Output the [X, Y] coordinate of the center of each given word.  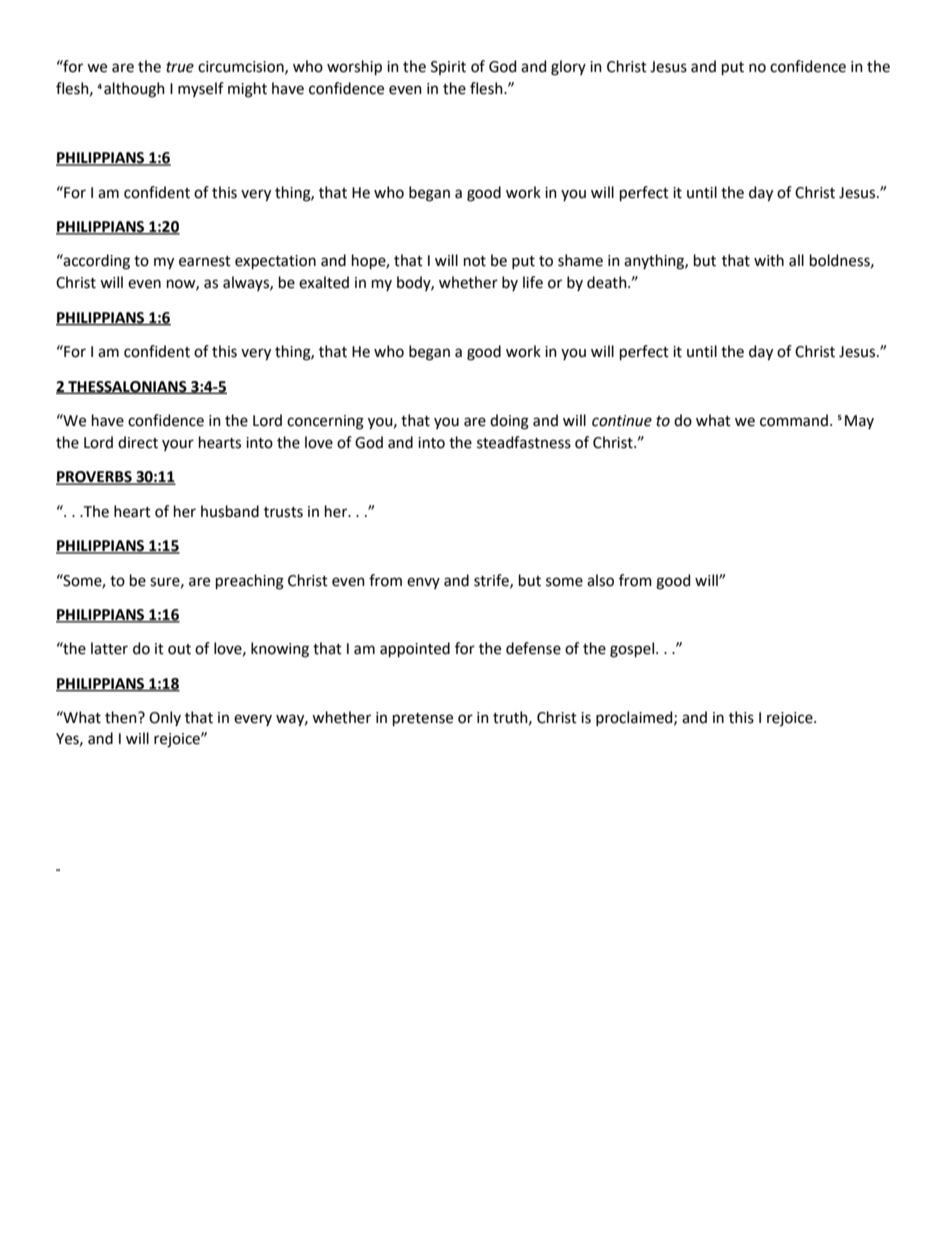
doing [509, 422]
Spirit [448, 68]
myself [201, 89]
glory [568, 68]
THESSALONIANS [127, 387]
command [794, 420]
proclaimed [635, 718]
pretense [423, 719]
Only [165, 718]
